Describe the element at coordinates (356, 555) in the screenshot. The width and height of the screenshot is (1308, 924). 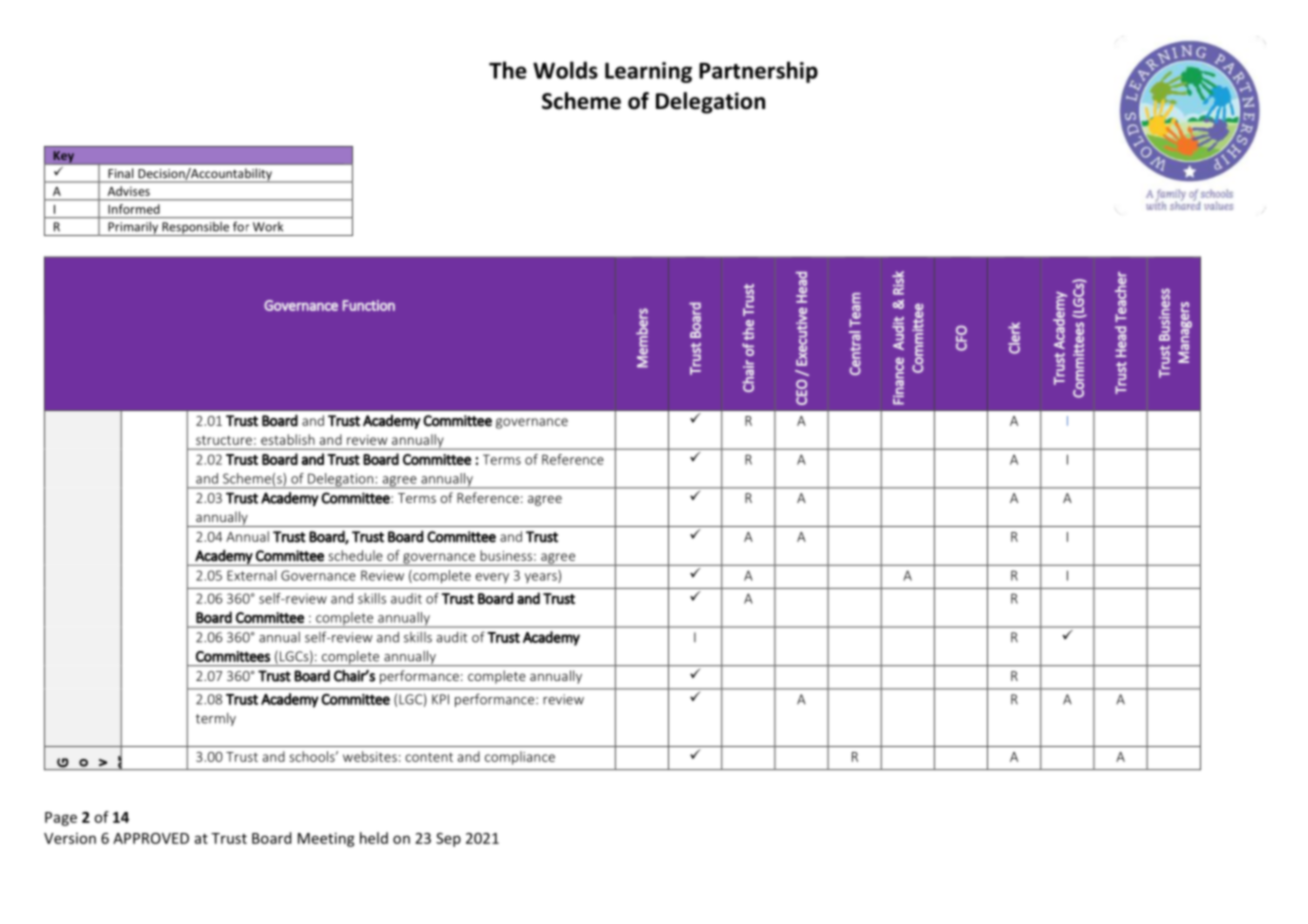
I see `schedule` at that location.
